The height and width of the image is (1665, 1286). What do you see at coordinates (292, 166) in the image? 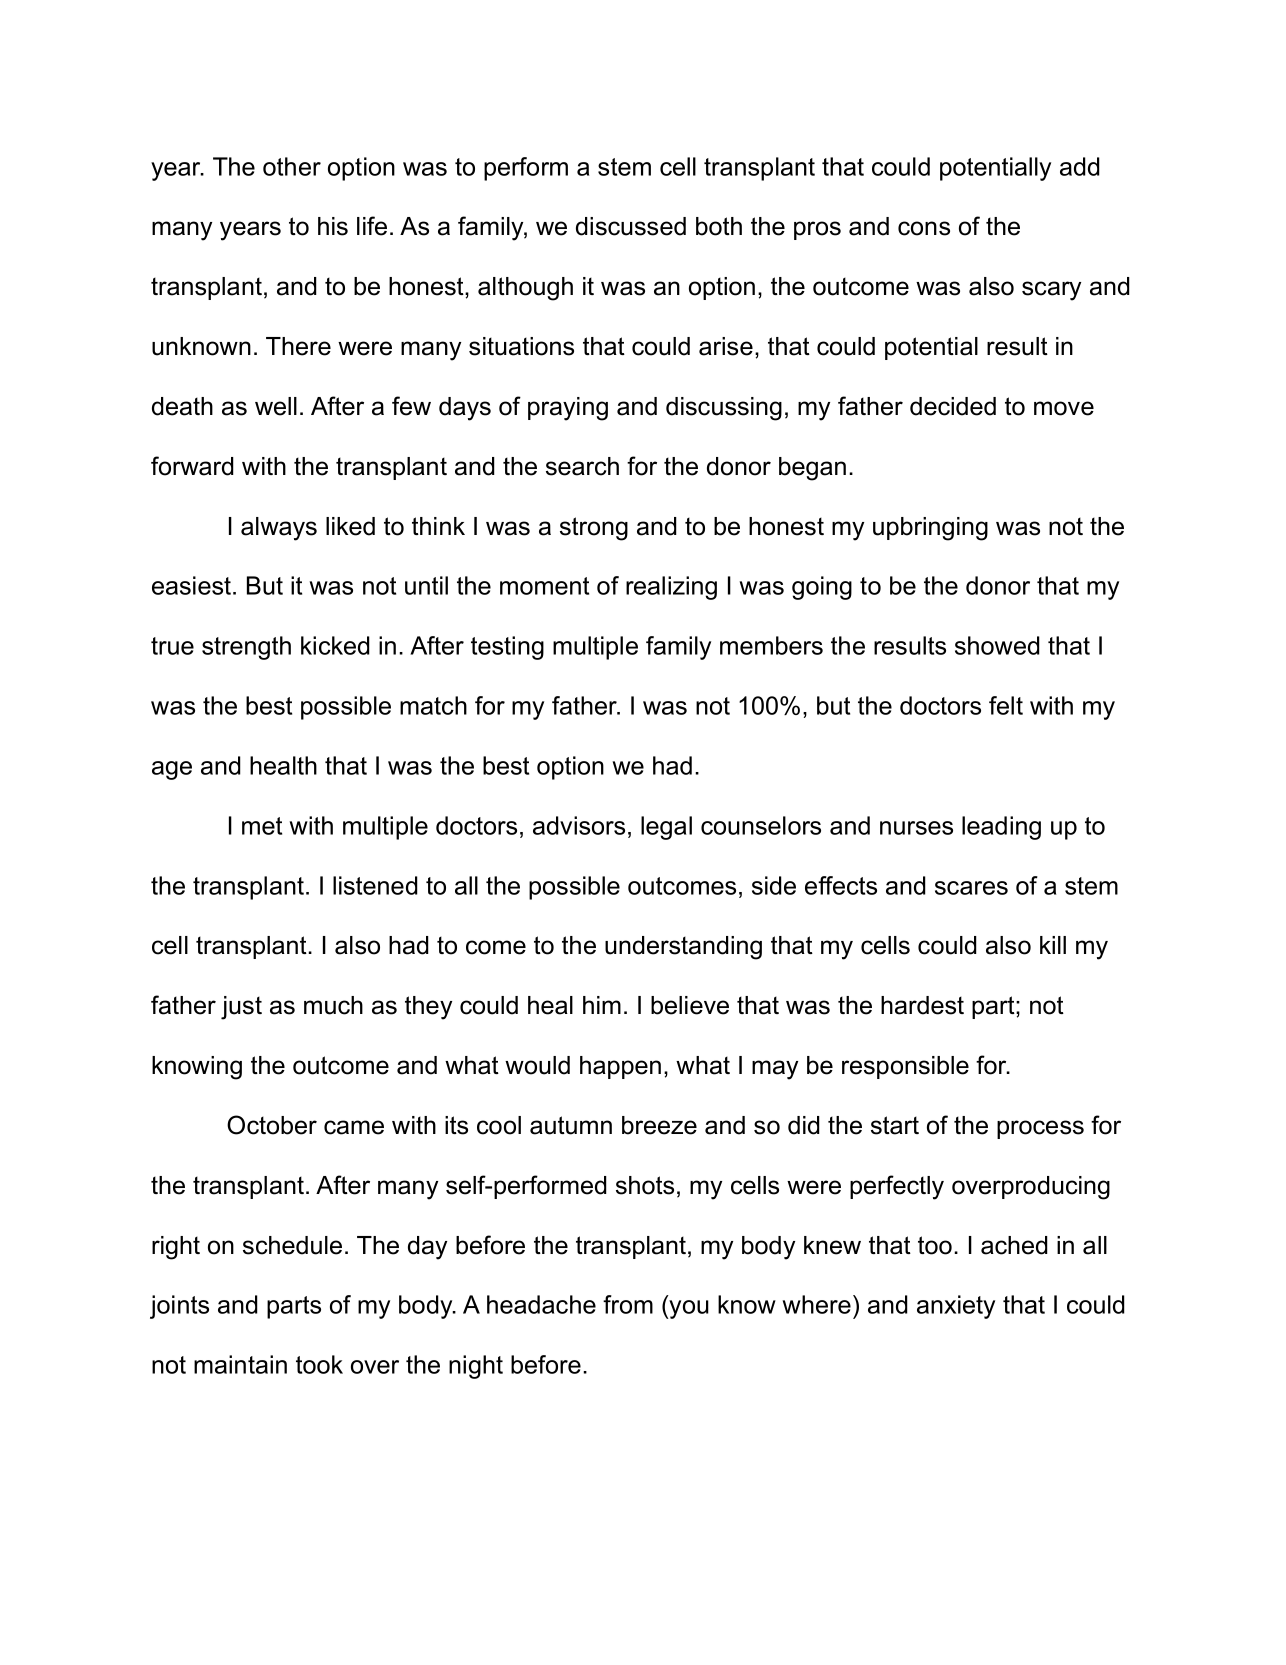
I see `other` at bounding box center [292, 166].
